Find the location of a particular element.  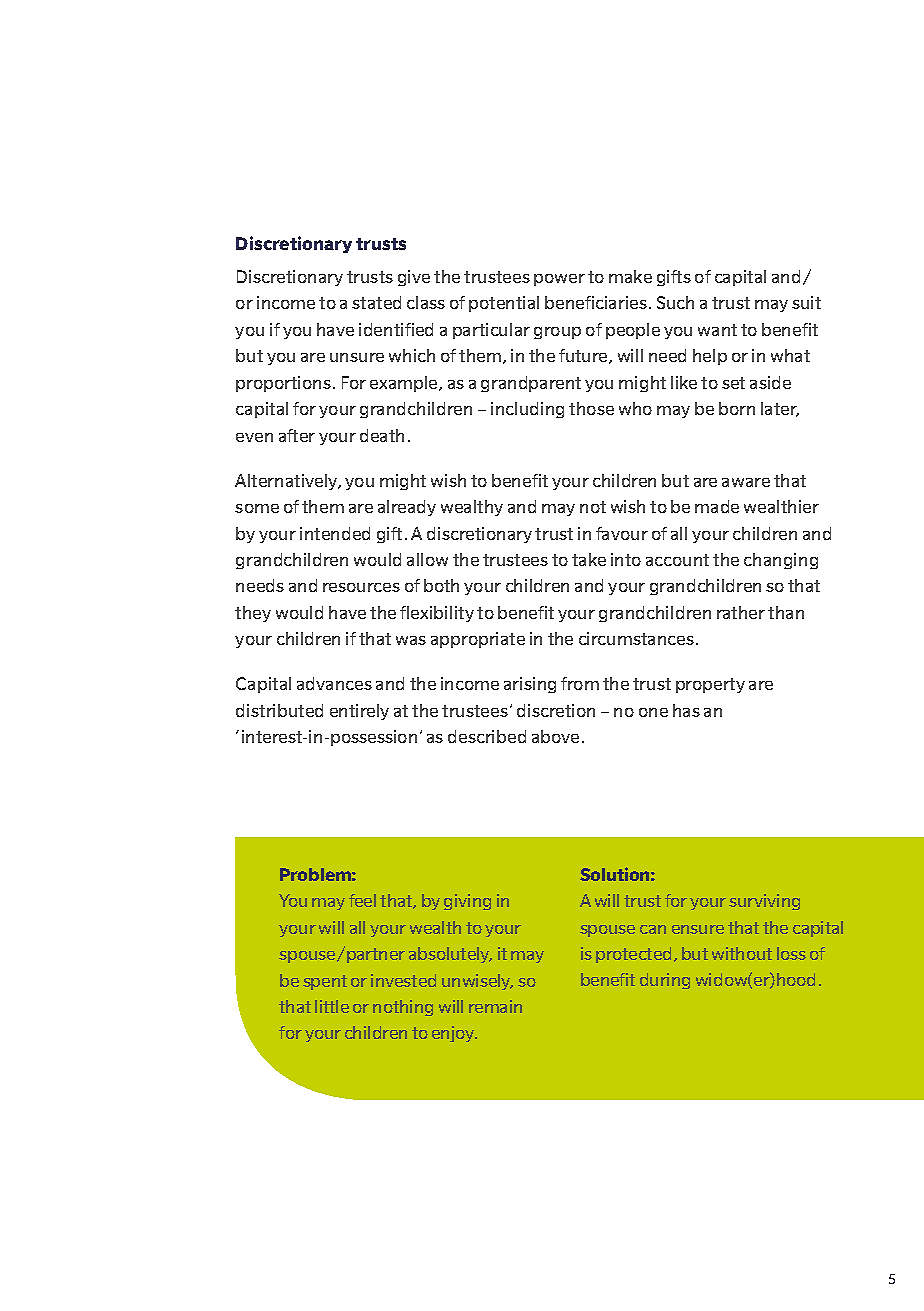

remain is located at coordinates (495, 1006).
